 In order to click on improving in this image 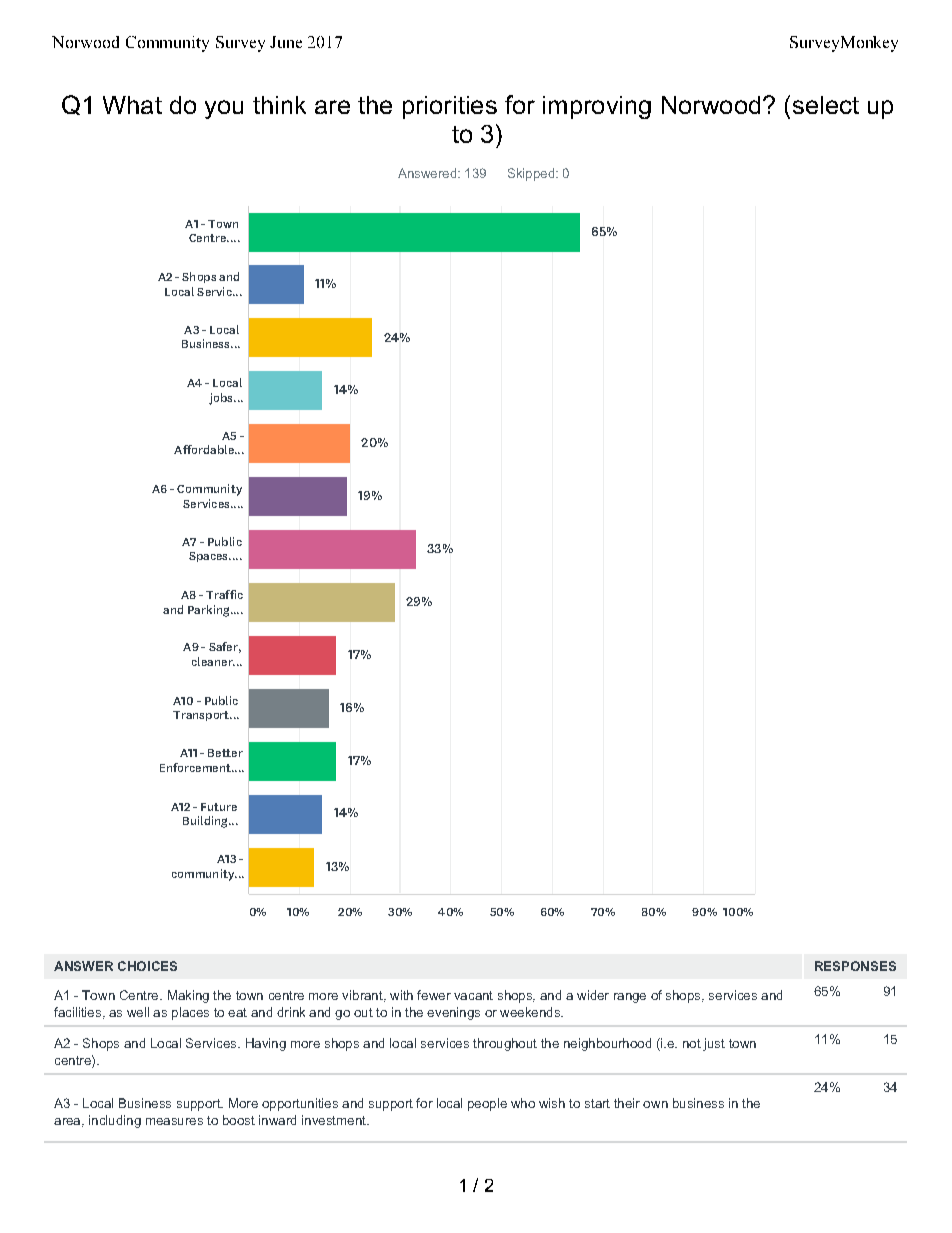, I will do `click(597, 107)`.
